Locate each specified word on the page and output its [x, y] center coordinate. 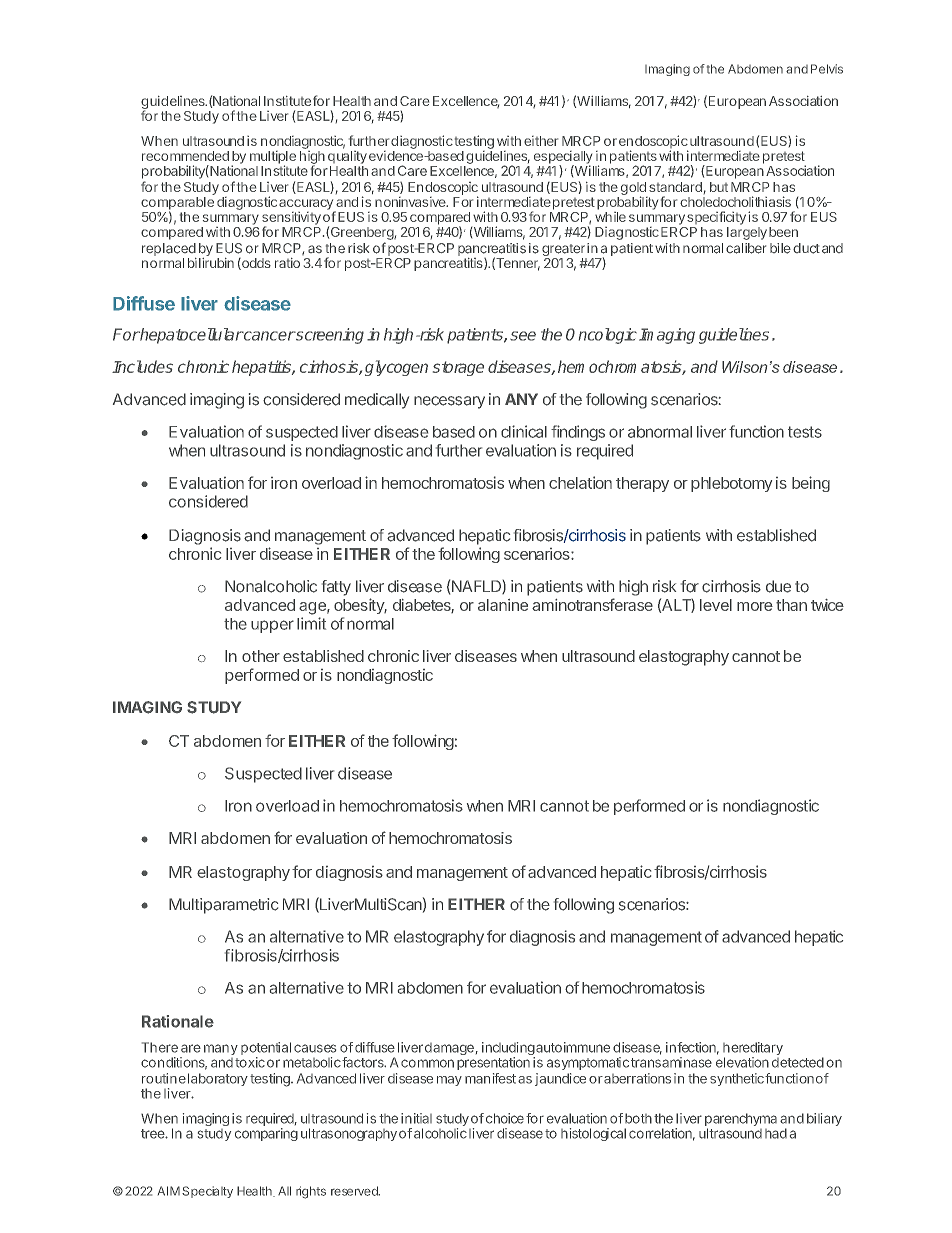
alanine [503, 605]
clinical [524, 431]
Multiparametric [223, 906]
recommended [185, 156]
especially [563, 158]
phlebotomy [731, 484]
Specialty [207, 1192]
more [755, 606]
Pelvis [827, 69]
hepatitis [262, 368]
